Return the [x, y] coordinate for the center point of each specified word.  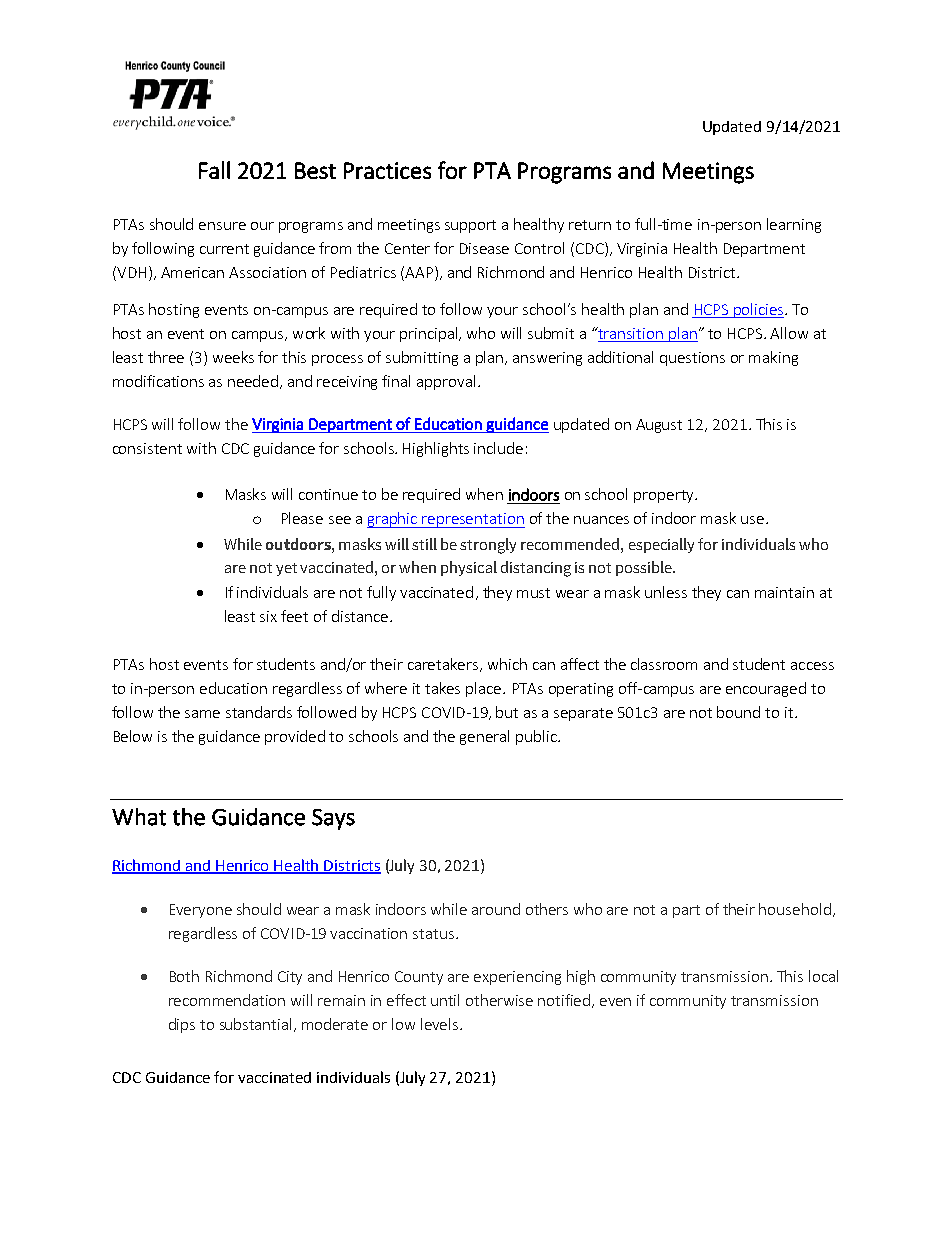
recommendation [227, 1000]
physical [469, 568]
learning [794, 225]
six [268, 616]
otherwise [499, 1000]
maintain [784, 592]
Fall [214, 170]
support [470, 226]
